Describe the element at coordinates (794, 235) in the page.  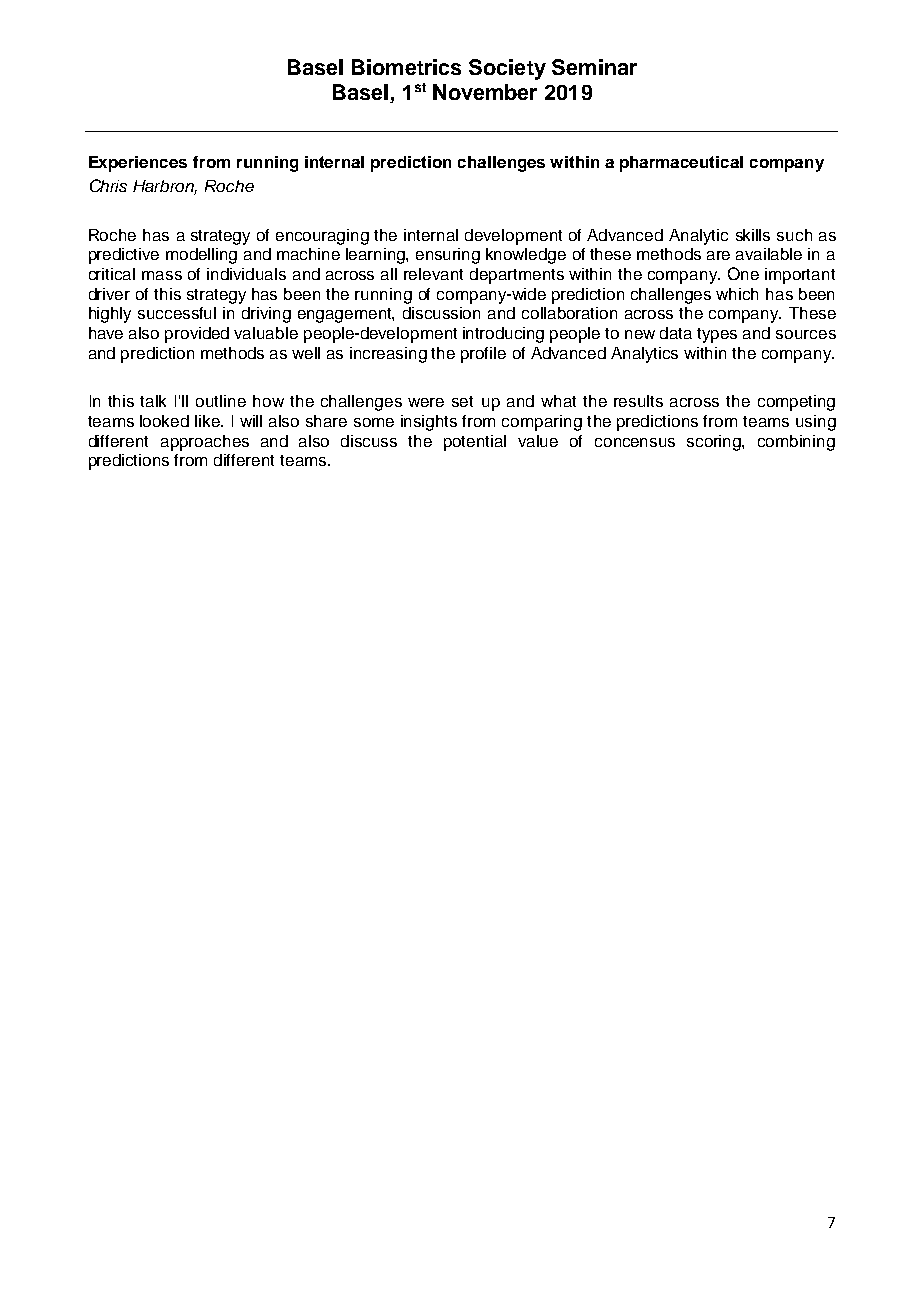
I see `such` at that location.
